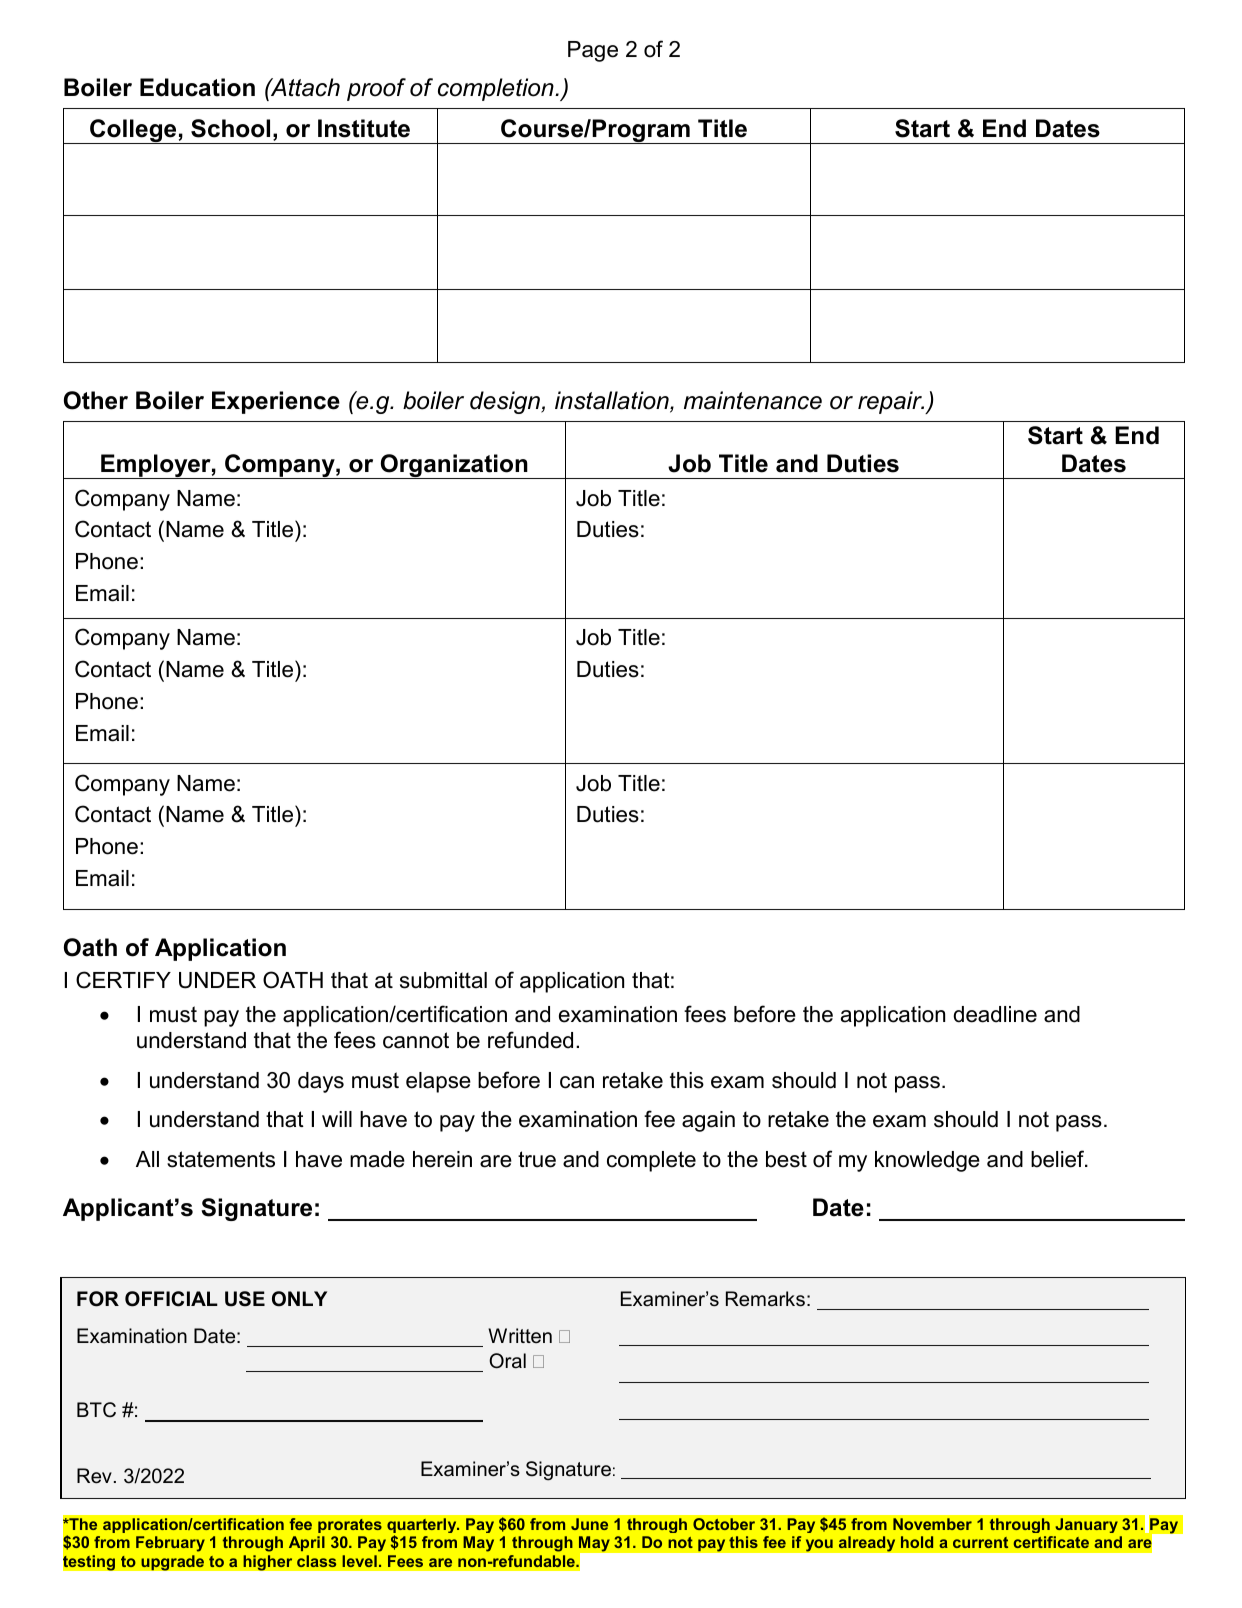 The height and width of the image is (1608, 1242). What do you see at coordinates (123, 980) in the image?
I see `CERTIFY` at bounding box center [123, 980].
